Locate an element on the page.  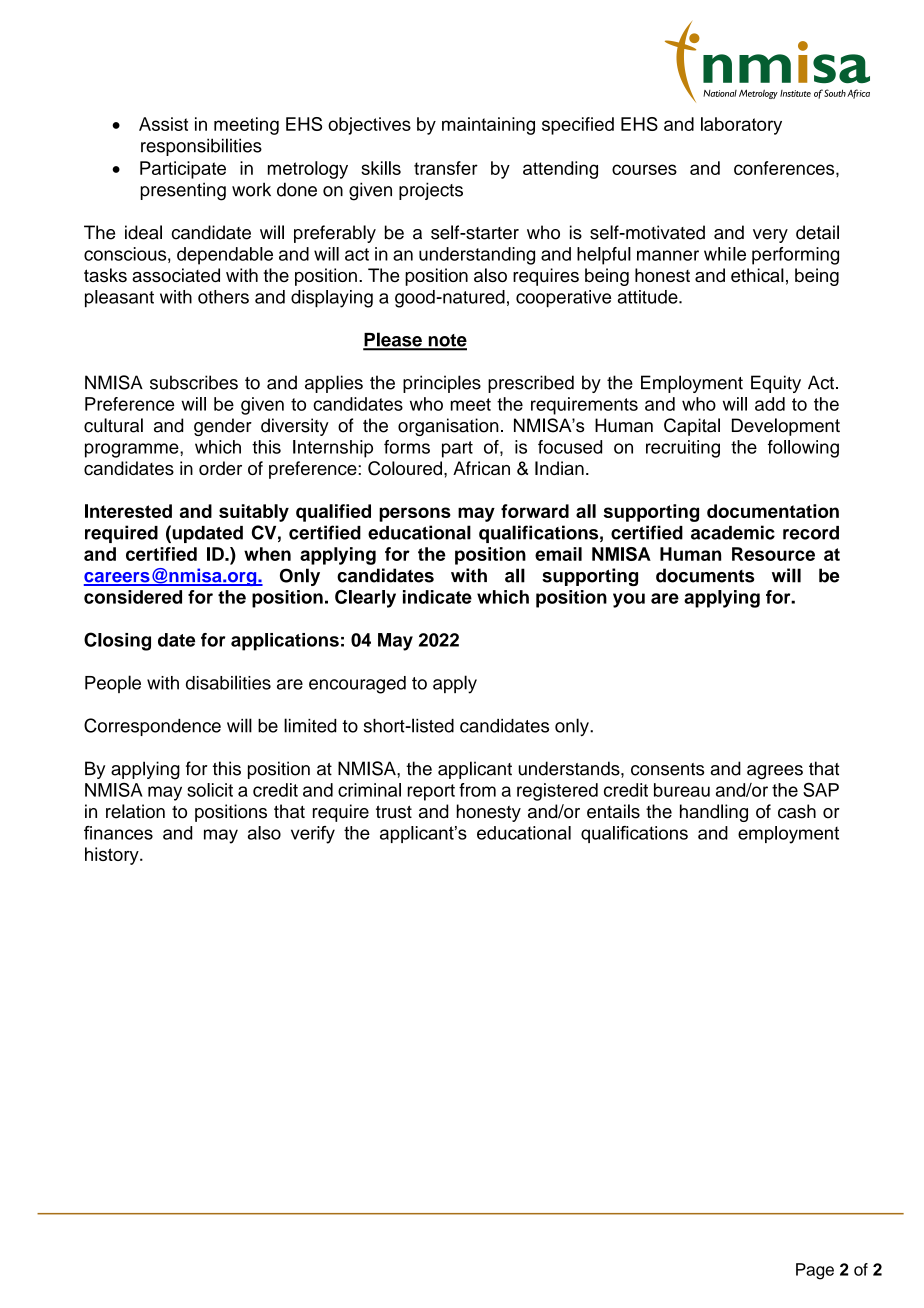
Page is located at coordinates (815, 1271).
